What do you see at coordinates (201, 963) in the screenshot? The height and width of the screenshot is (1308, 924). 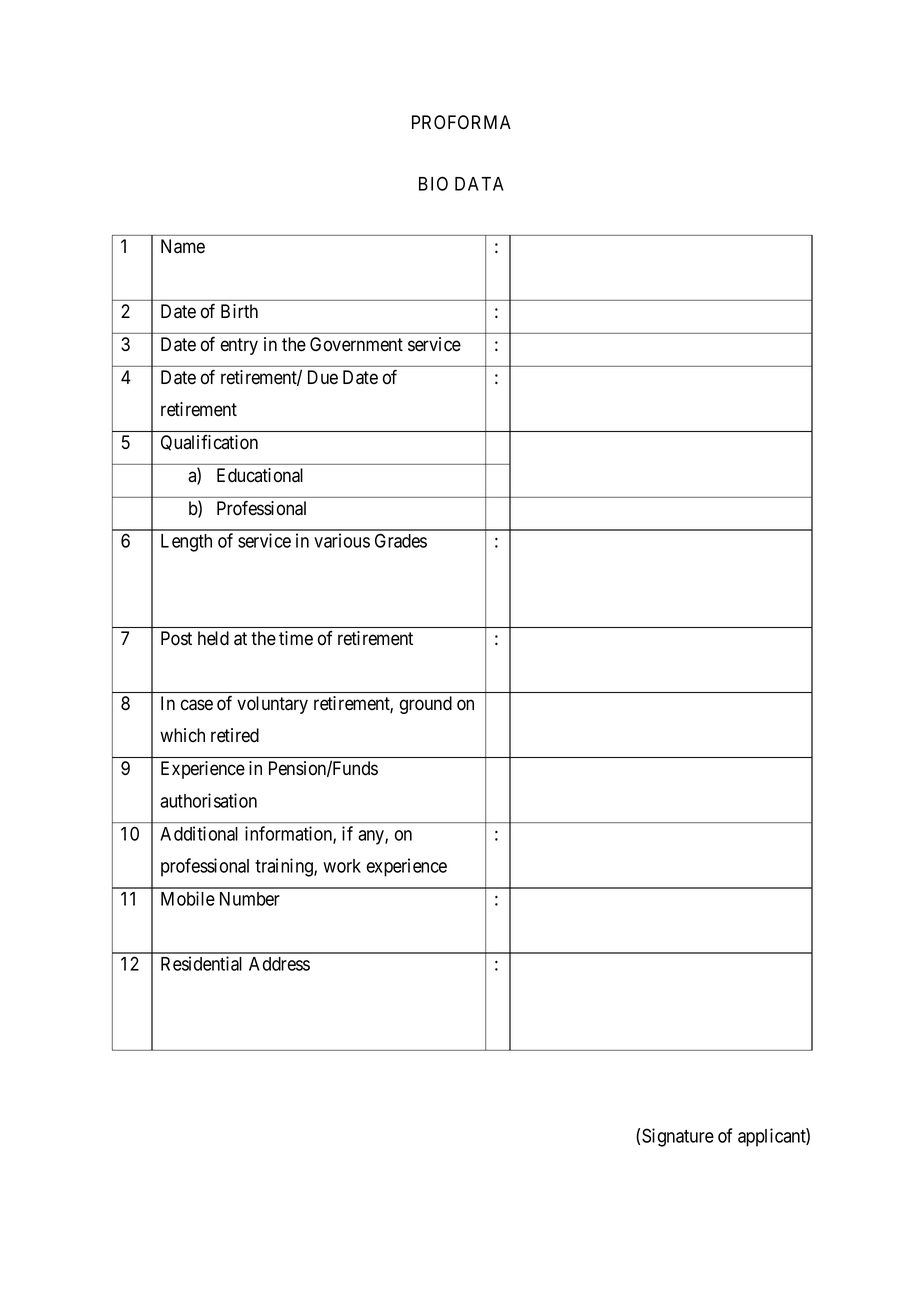 I see `Residential` at bounding box center [201, 963].
